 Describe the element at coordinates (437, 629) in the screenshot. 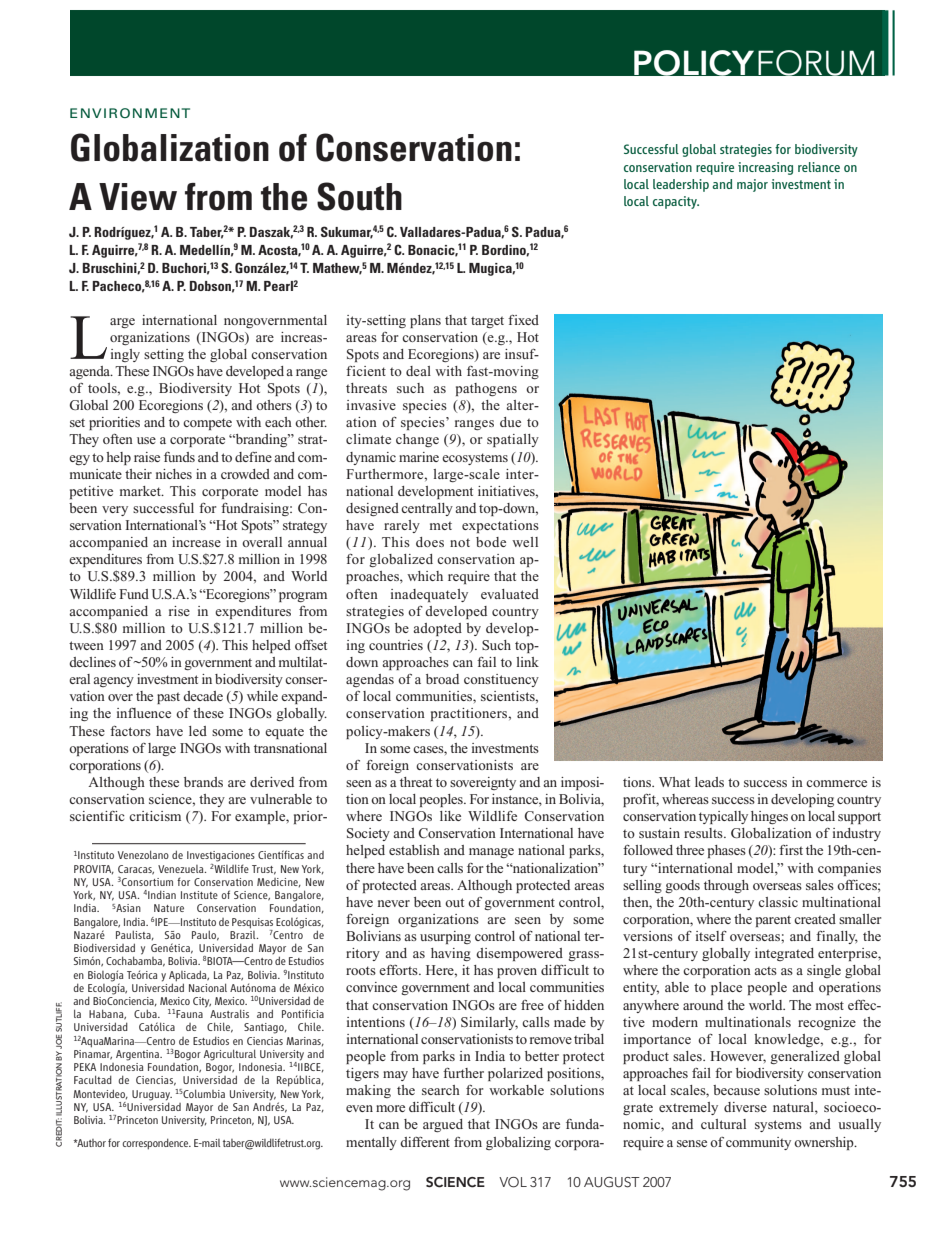

I see `adopted` at that location.
